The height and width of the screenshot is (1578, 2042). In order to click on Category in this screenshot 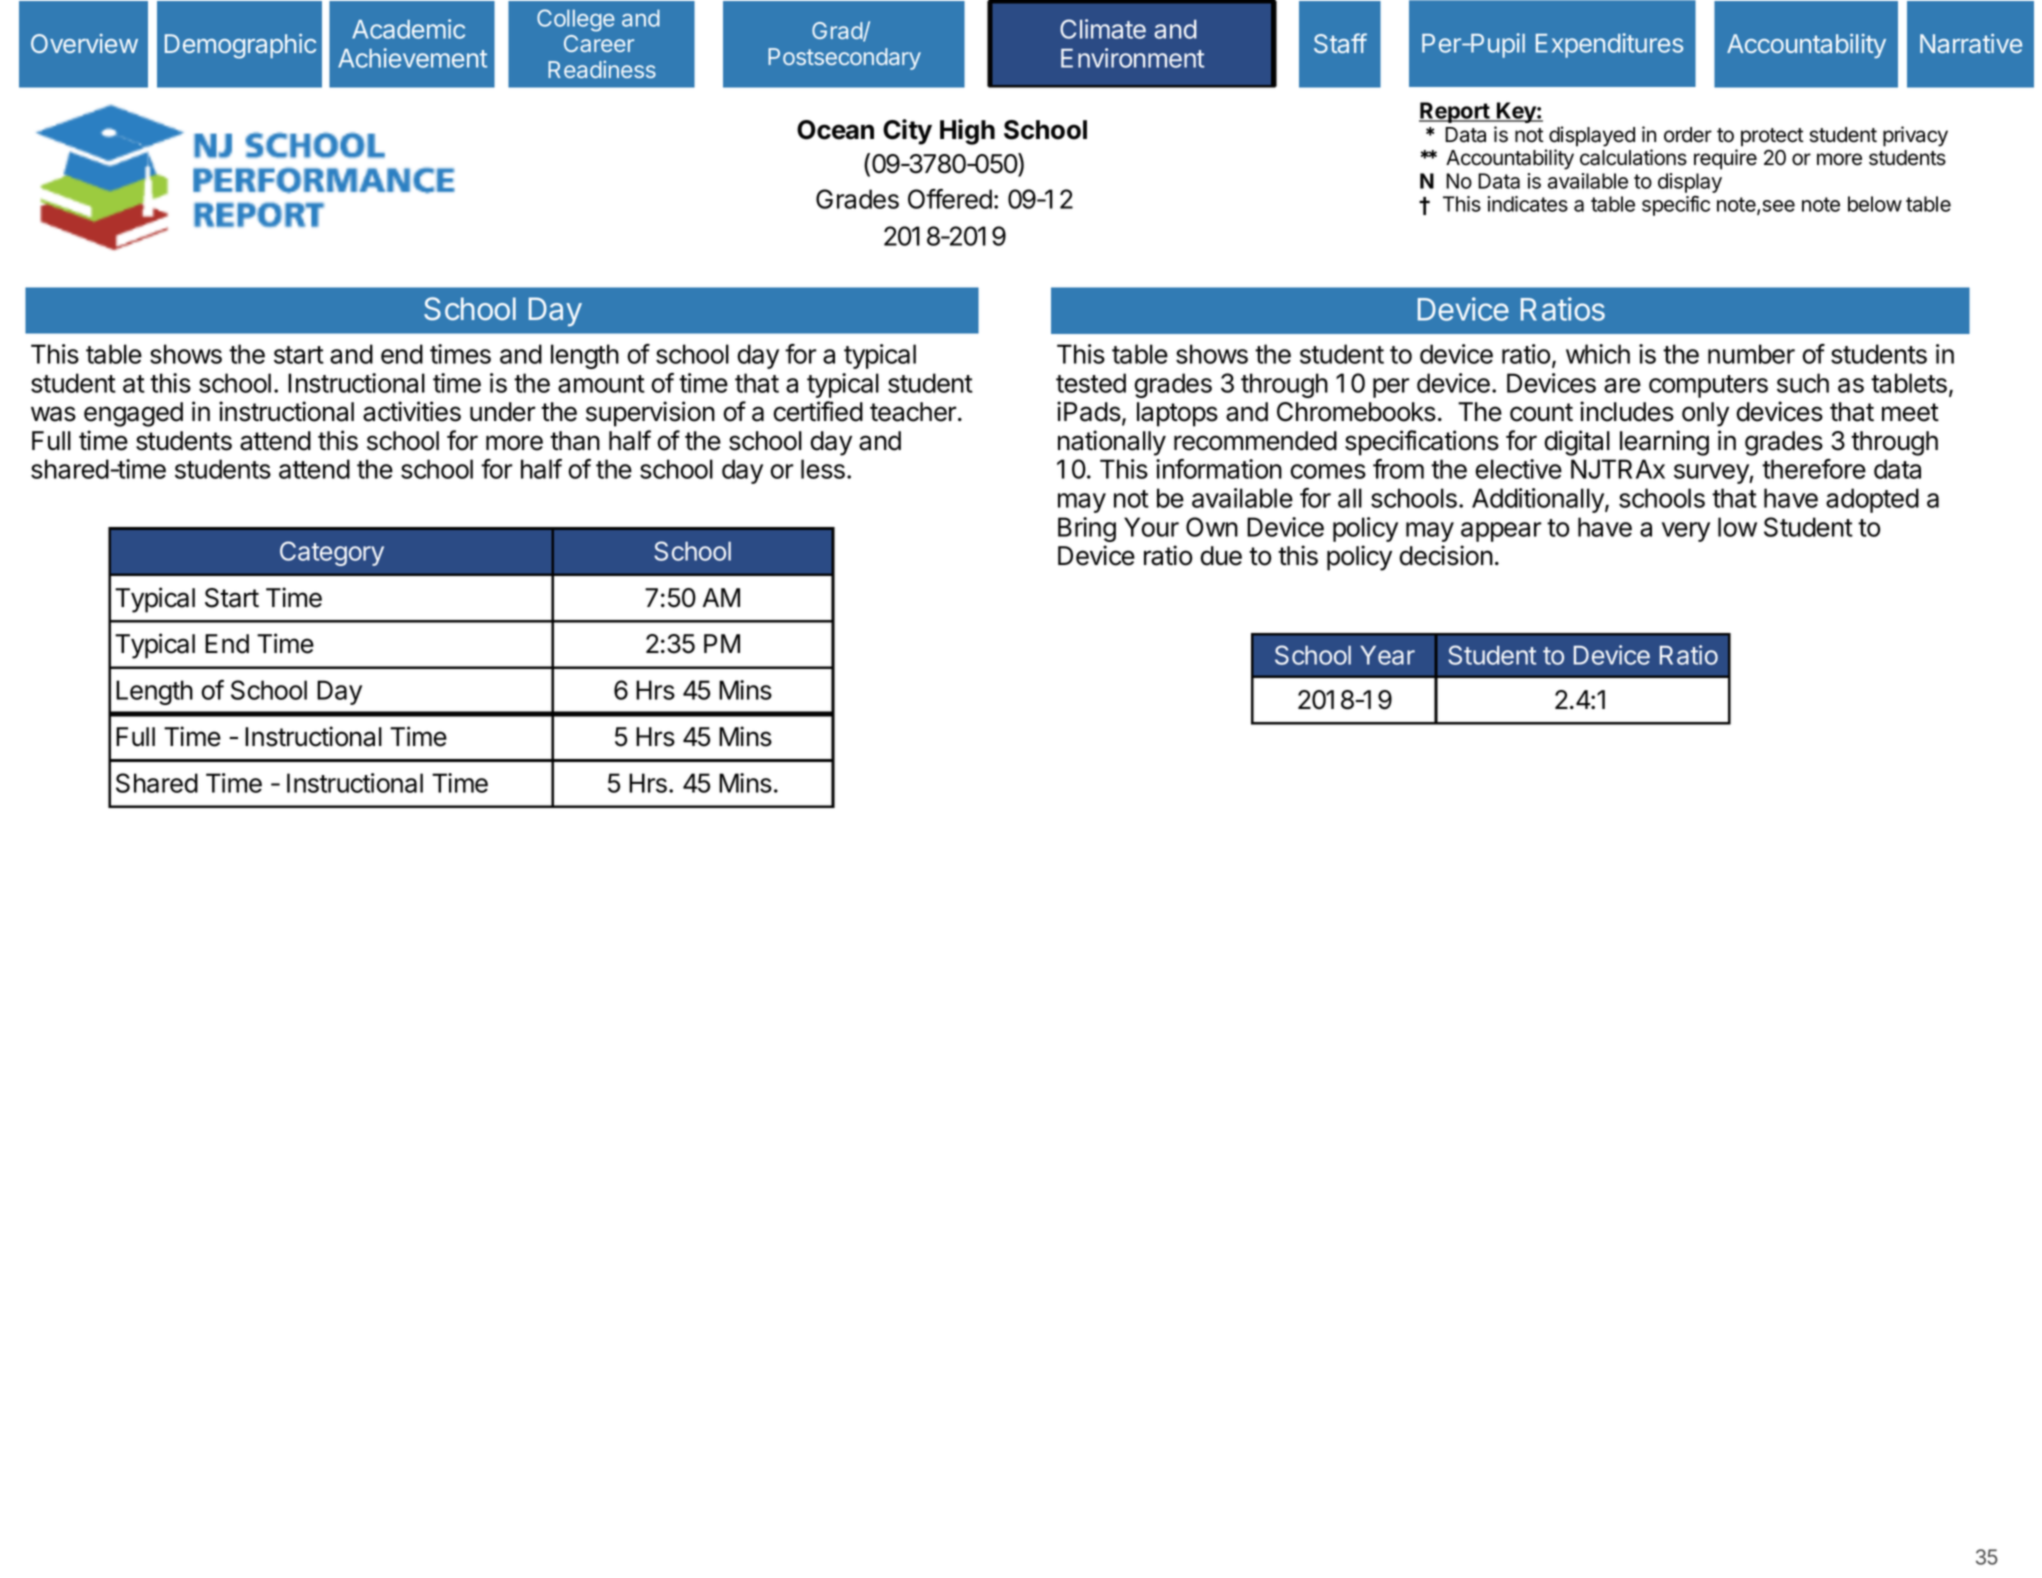, I will do `click(332, 553)`.
